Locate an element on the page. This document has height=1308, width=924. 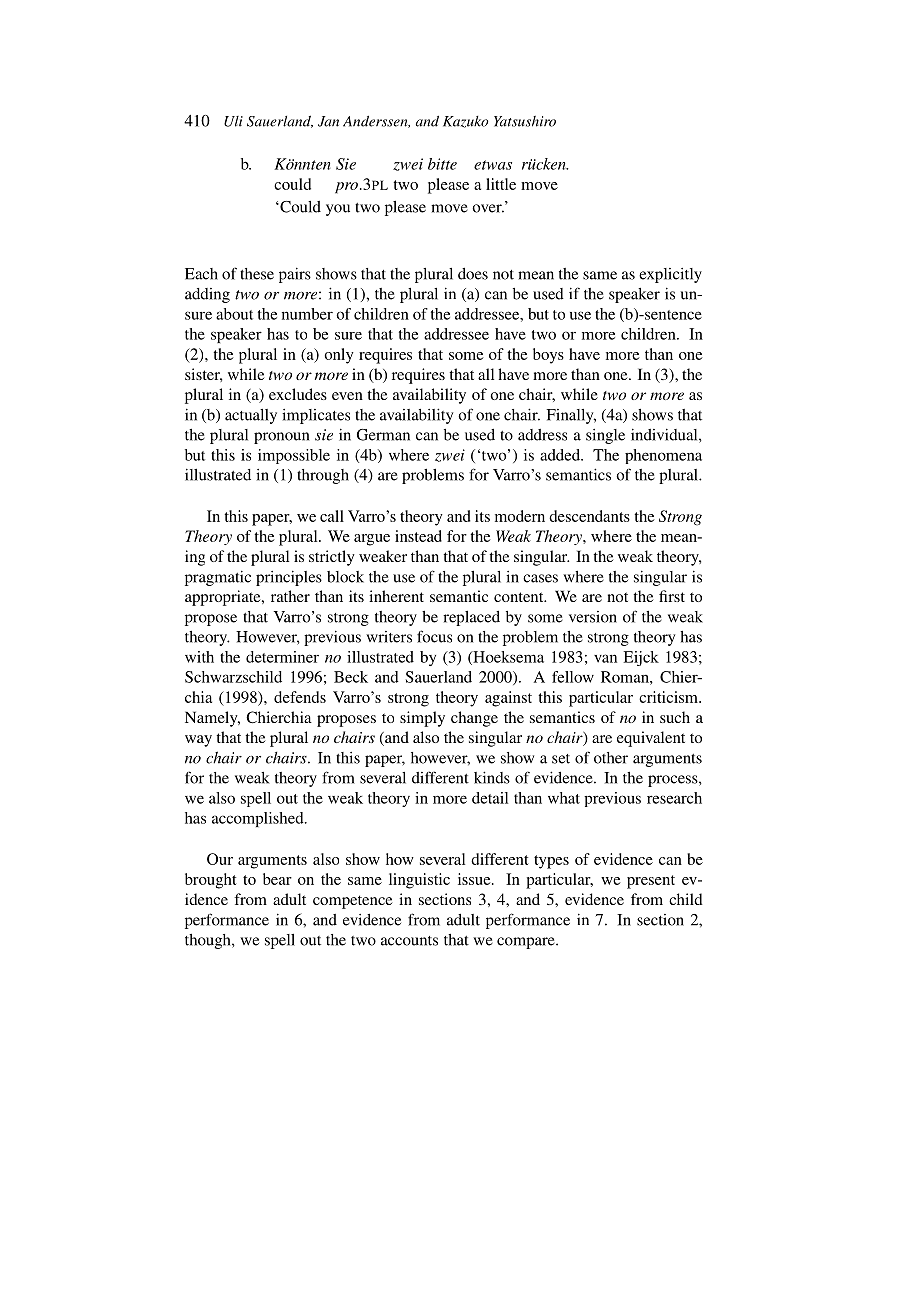
Uli is located at coordinates (233, 121).
